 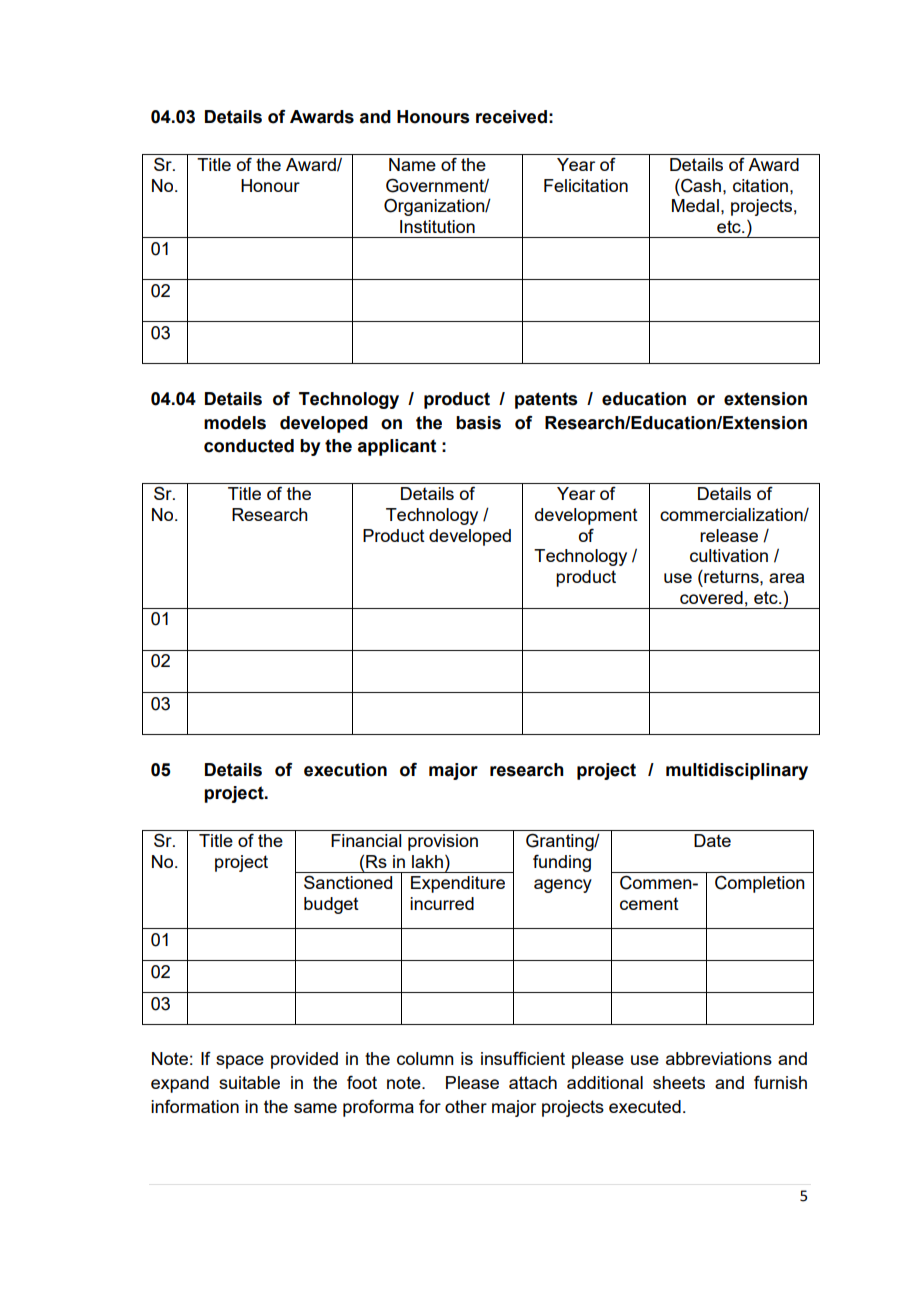 I want to click on multidisciplinary, so click(x=737, y=771).
